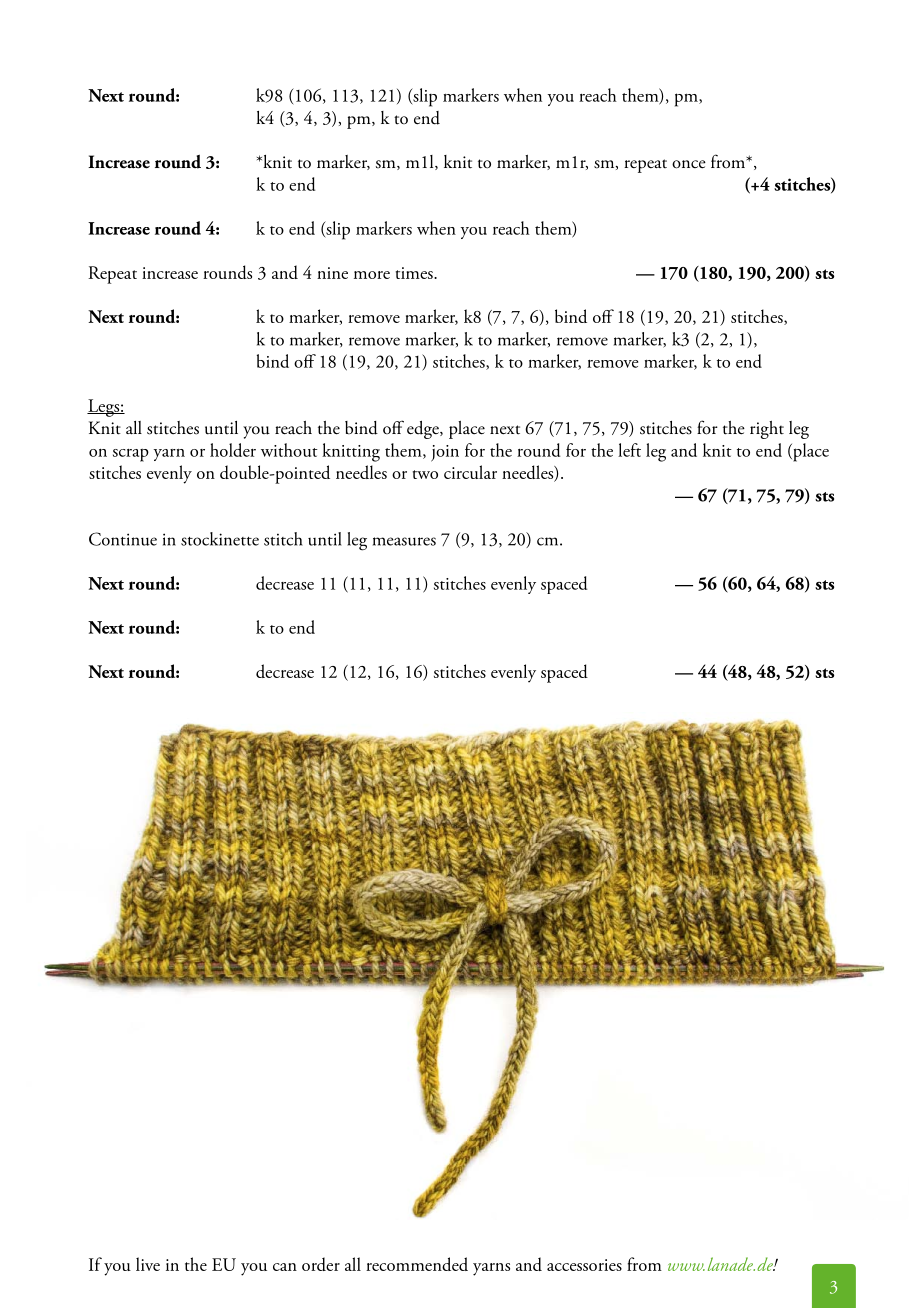 Image resolution: width=924 pixels, height=1308 pixels. Describe the element at coordinates (148, 1264) in the document. I see `live` at that location.
